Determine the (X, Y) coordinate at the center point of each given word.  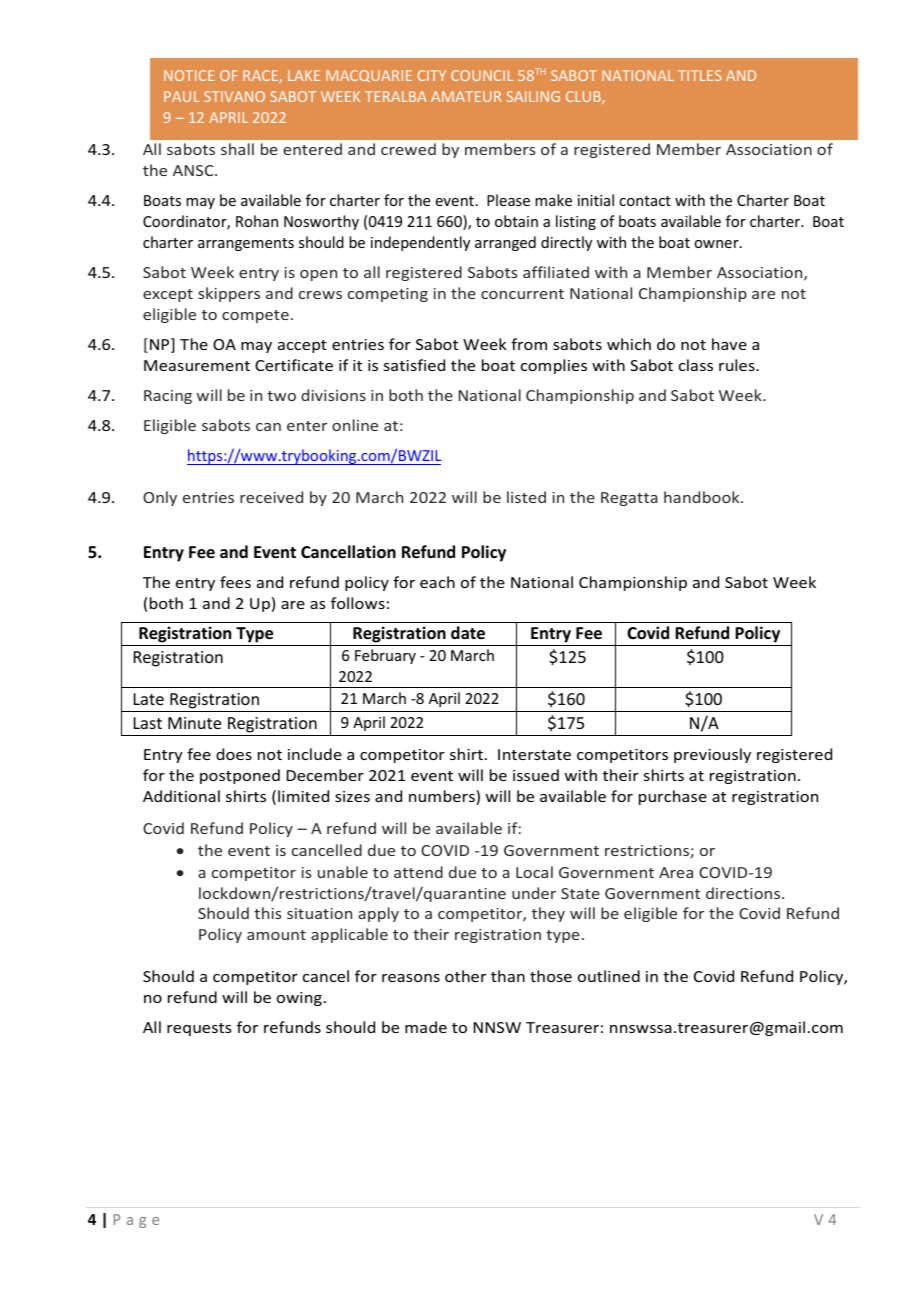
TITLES (699, 75)
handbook (703, 497)
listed (526, 497)
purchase (673, 797)
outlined (609, 976)
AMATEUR (466, 96)
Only (160, 498)
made (426, 1027)
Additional (181, 796)
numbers (443, 797)
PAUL (182, 96)
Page (136, 1221)
